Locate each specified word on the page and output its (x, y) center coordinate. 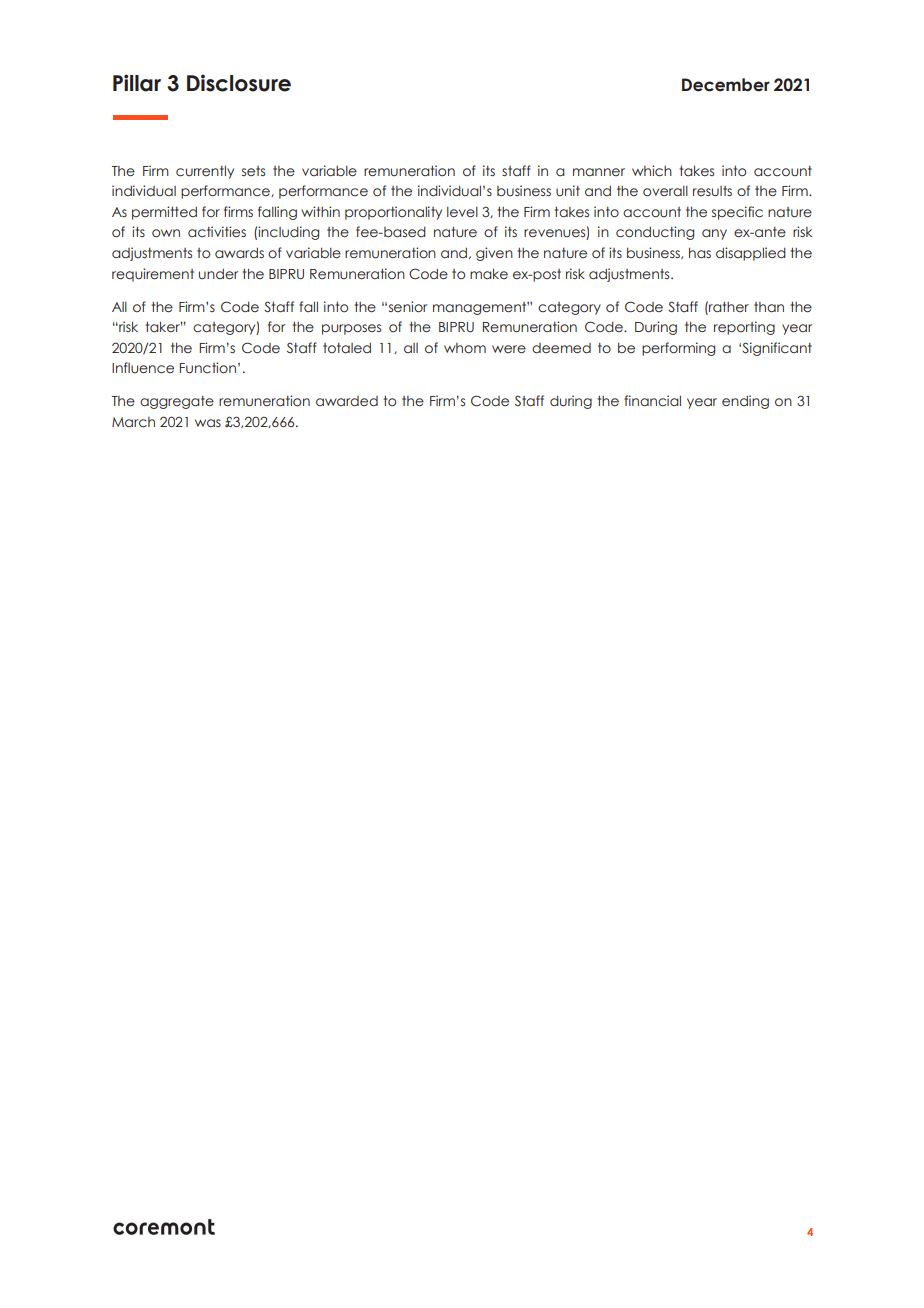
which (652, 171)
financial (652, 400)
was (208, 423)
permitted (164, 213)
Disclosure (239, 83)
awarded (347, 401)
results (712, 191)
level (462, 212)
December (726, 85)
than (769, 307)
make (489, 273)
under (218, 274)
